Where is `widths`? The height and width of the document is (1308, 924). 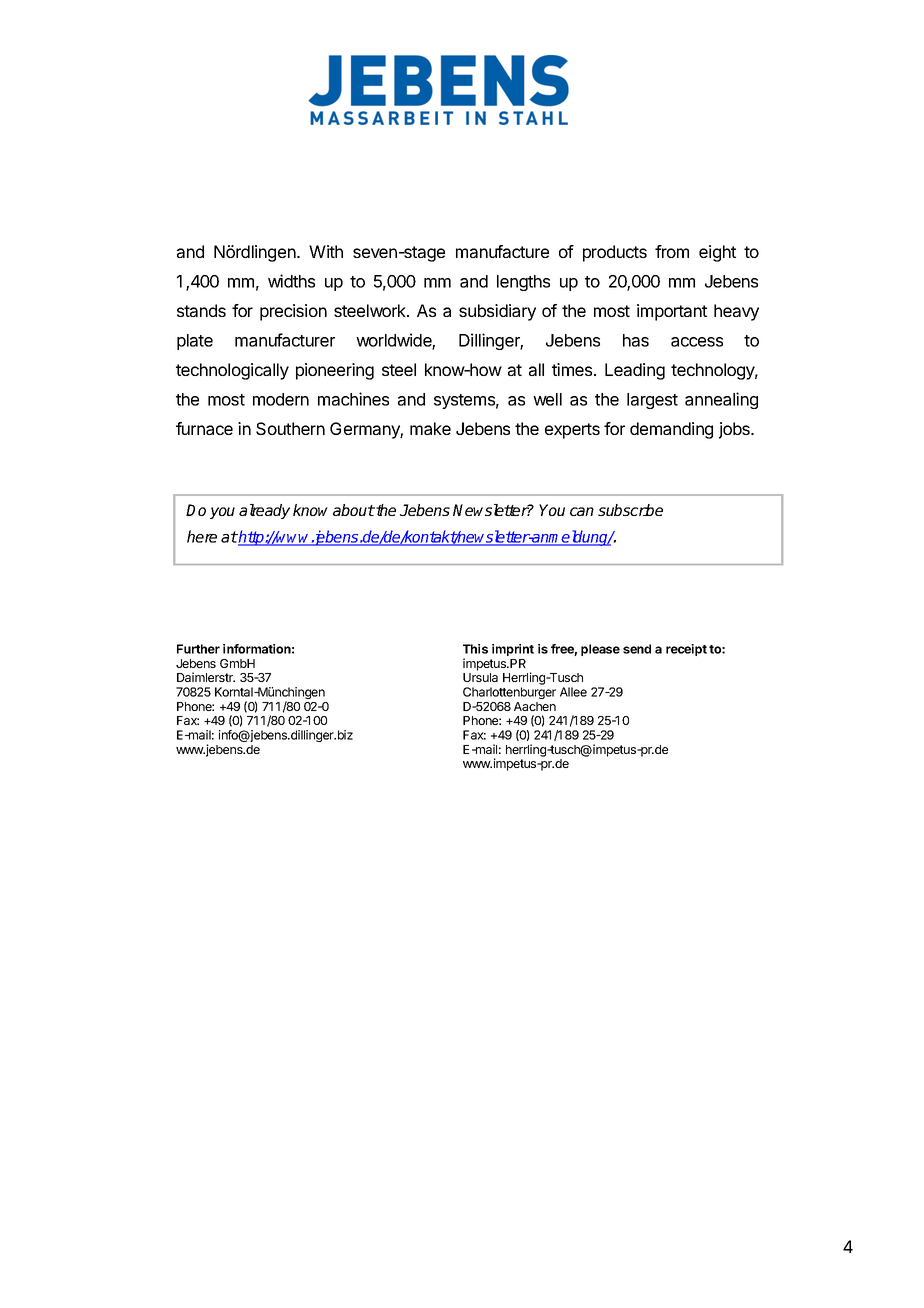
widths is located at coordinates (291, 281).
